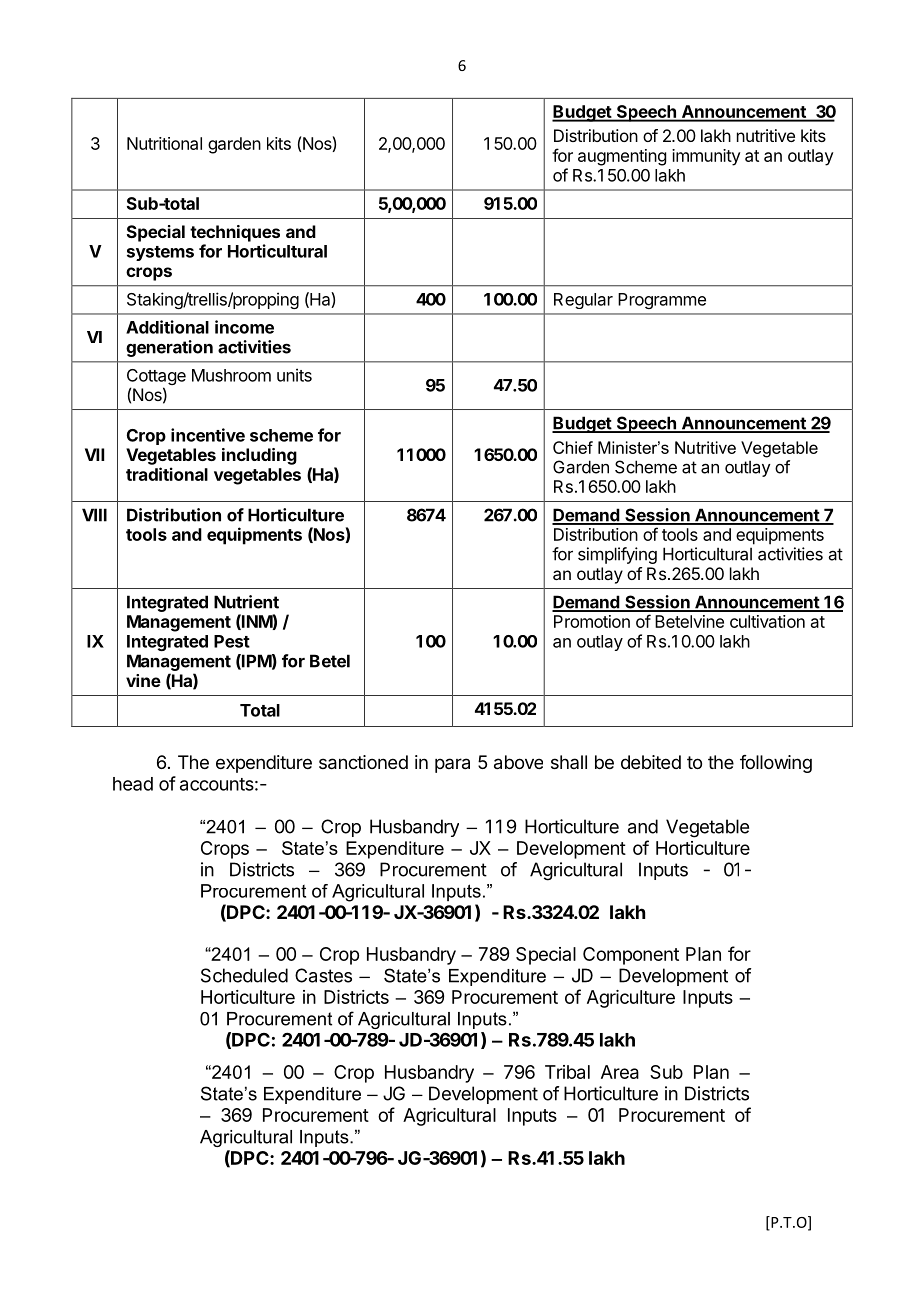  Describe the element at coordinates (567, 1072) in the document. I see `Tribal` at that location.
